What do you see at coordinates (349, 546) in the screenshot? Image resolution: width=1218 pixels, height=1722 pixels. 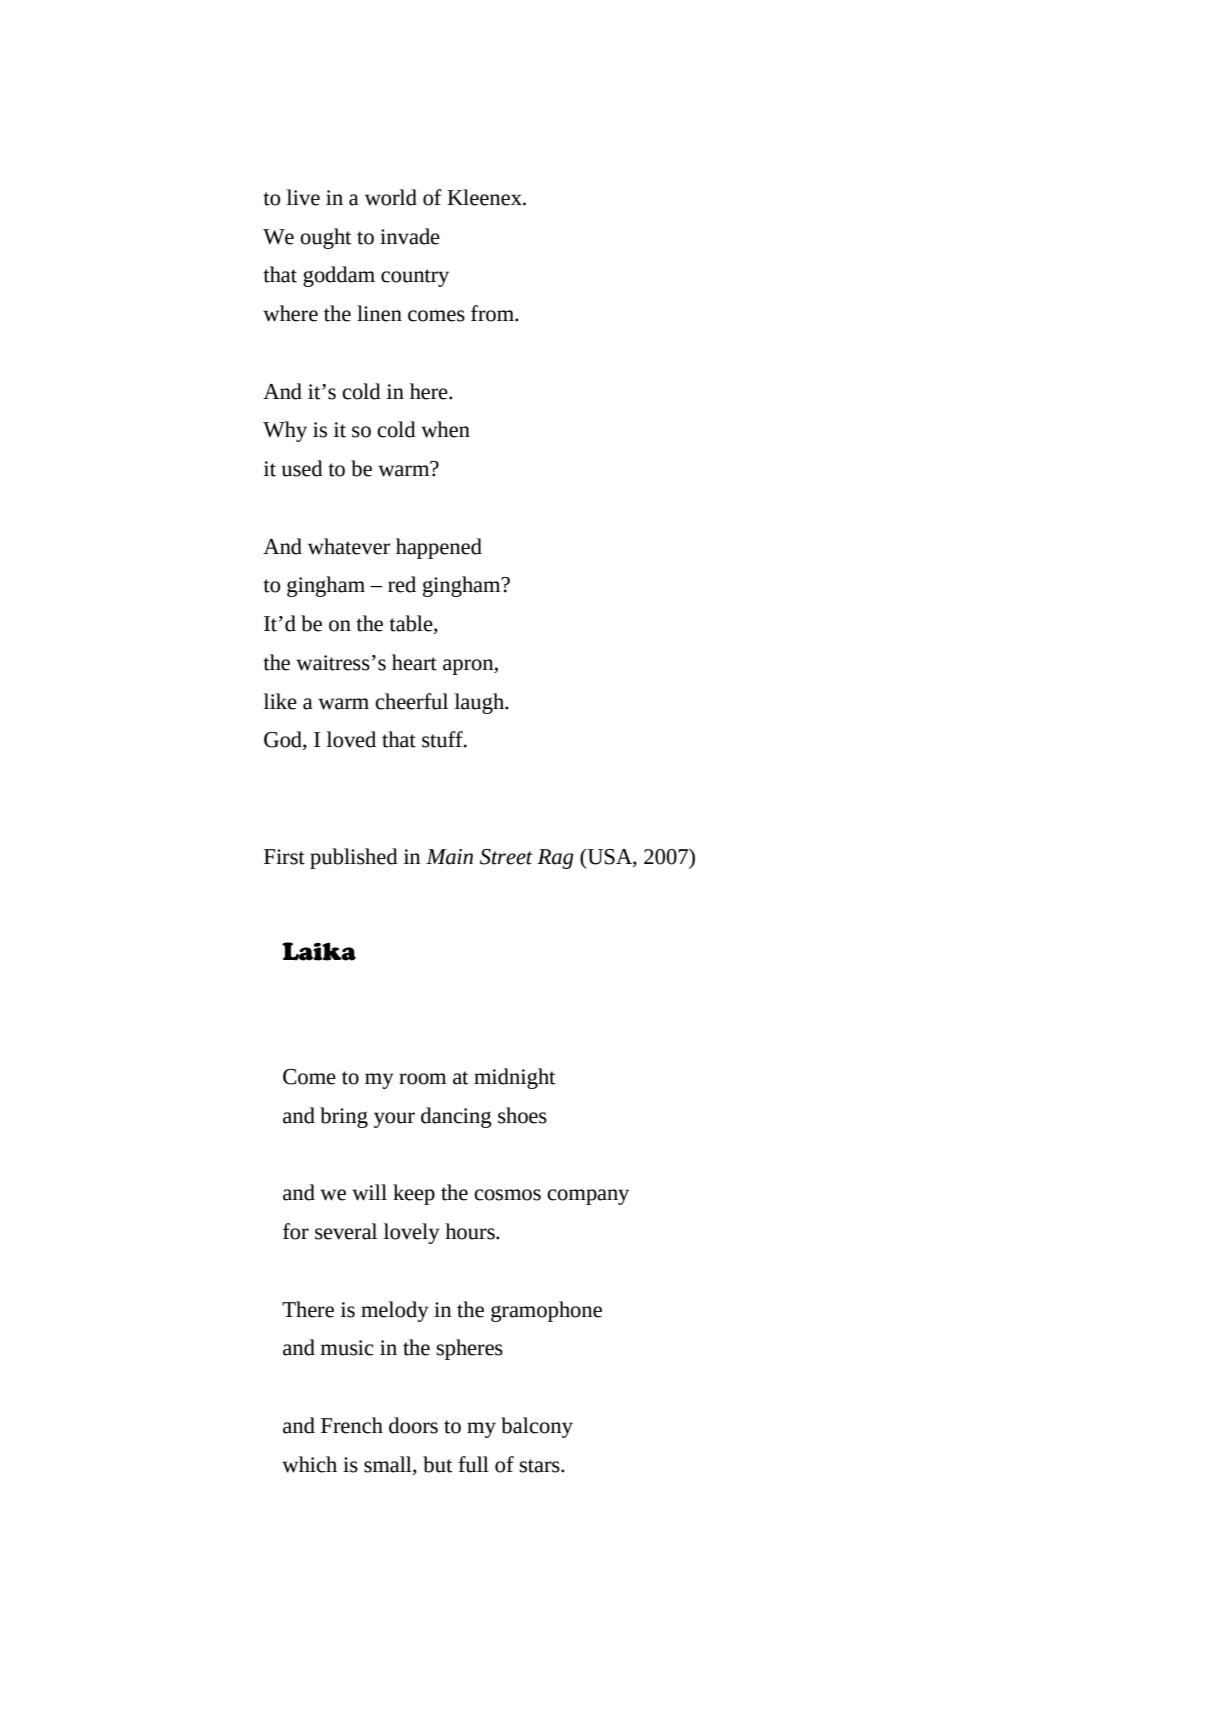 I see `whatever` at bounding box center [349, 546].
